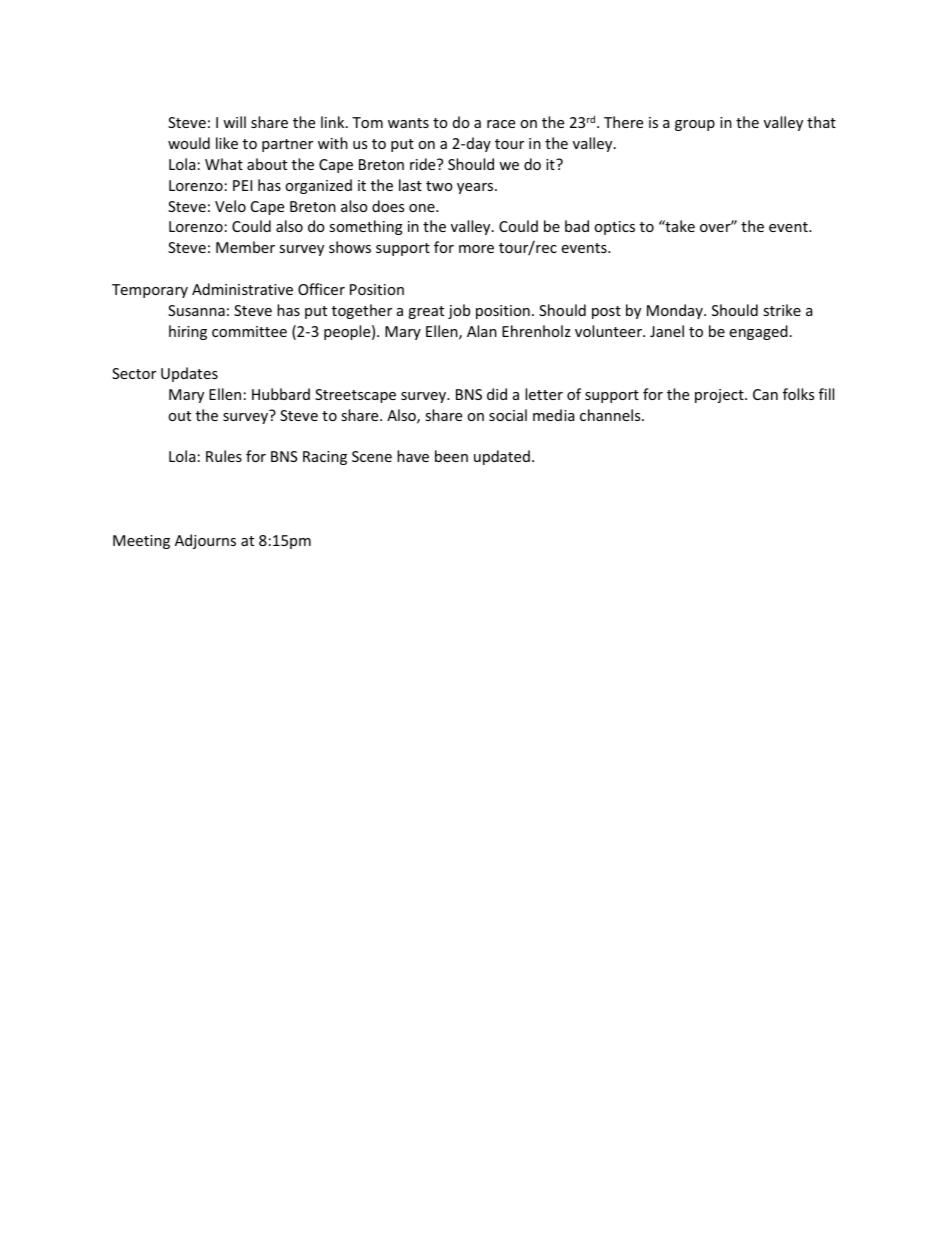 The image size is (952, 1233). Describe the element at coordinates (614, 228) in the screenshot. I see `optics` at that location.
